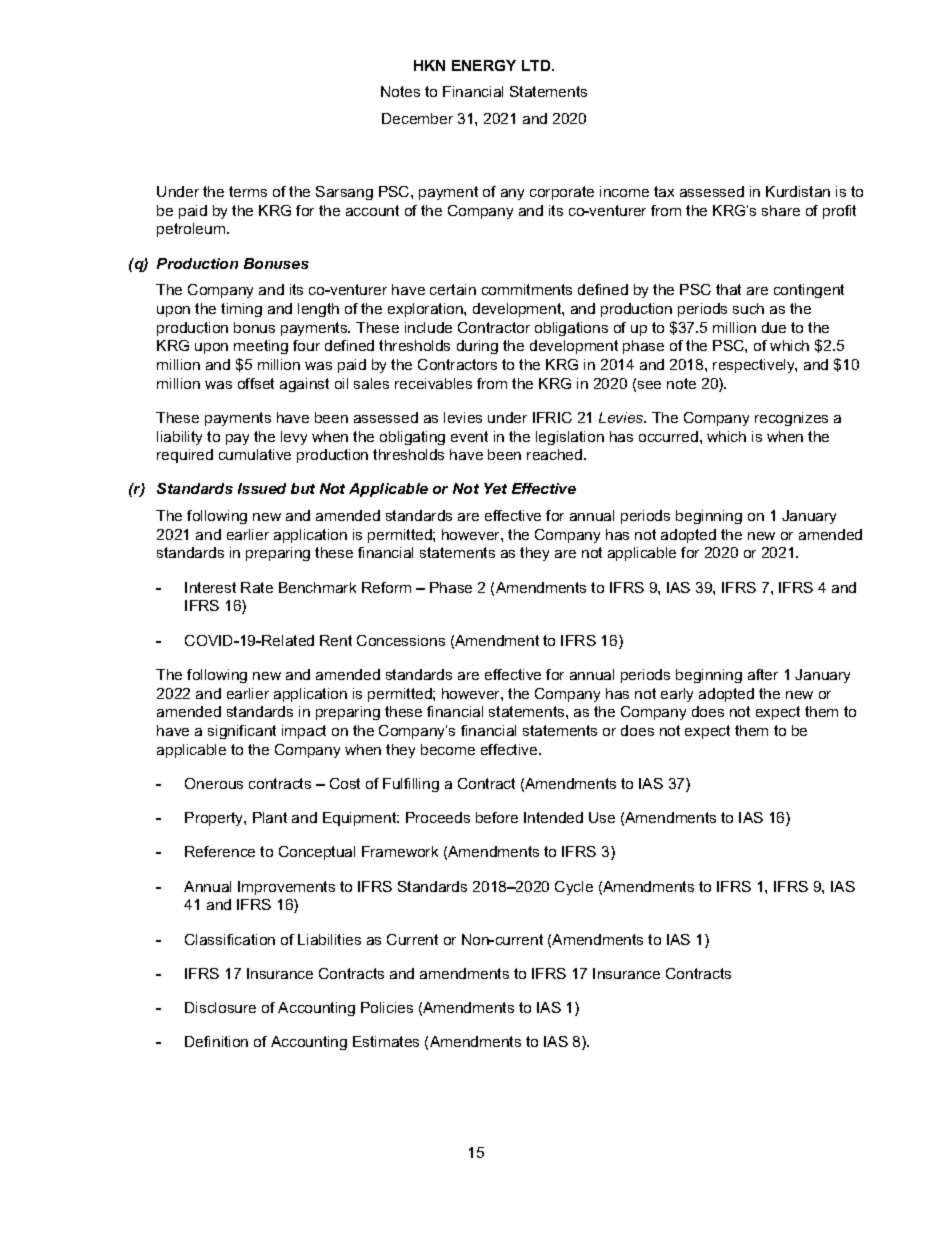 The width and height of the screenshot is (952, 1233). What do you see at coordinates (495, 488) in the screenshot?
I see `Yet` at bounding box center [495, 488].
